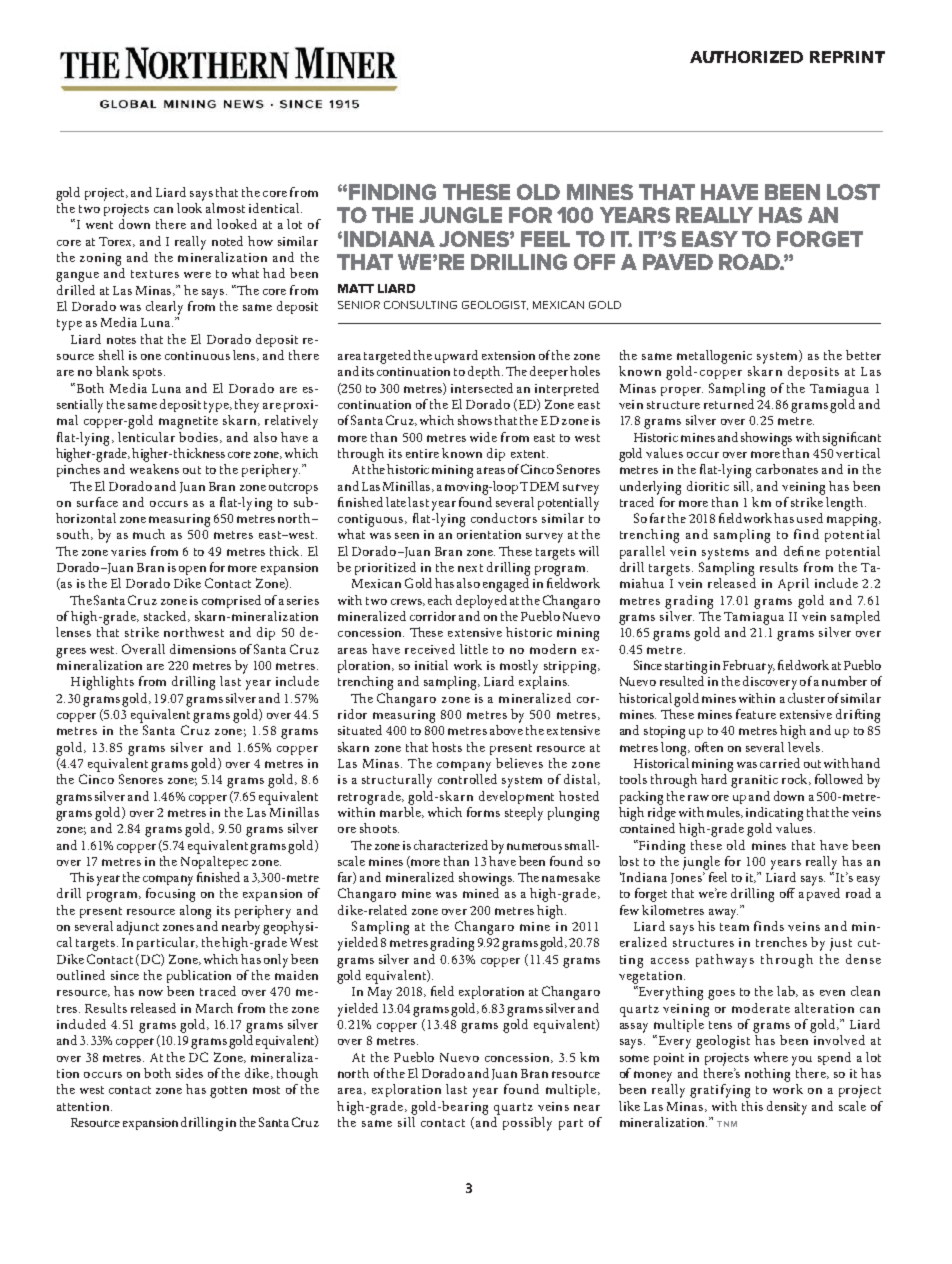 The width and height of the document is (952, 1264). Describe the element at coordinates (275, 208) in the document. I see `identical` at that location.
